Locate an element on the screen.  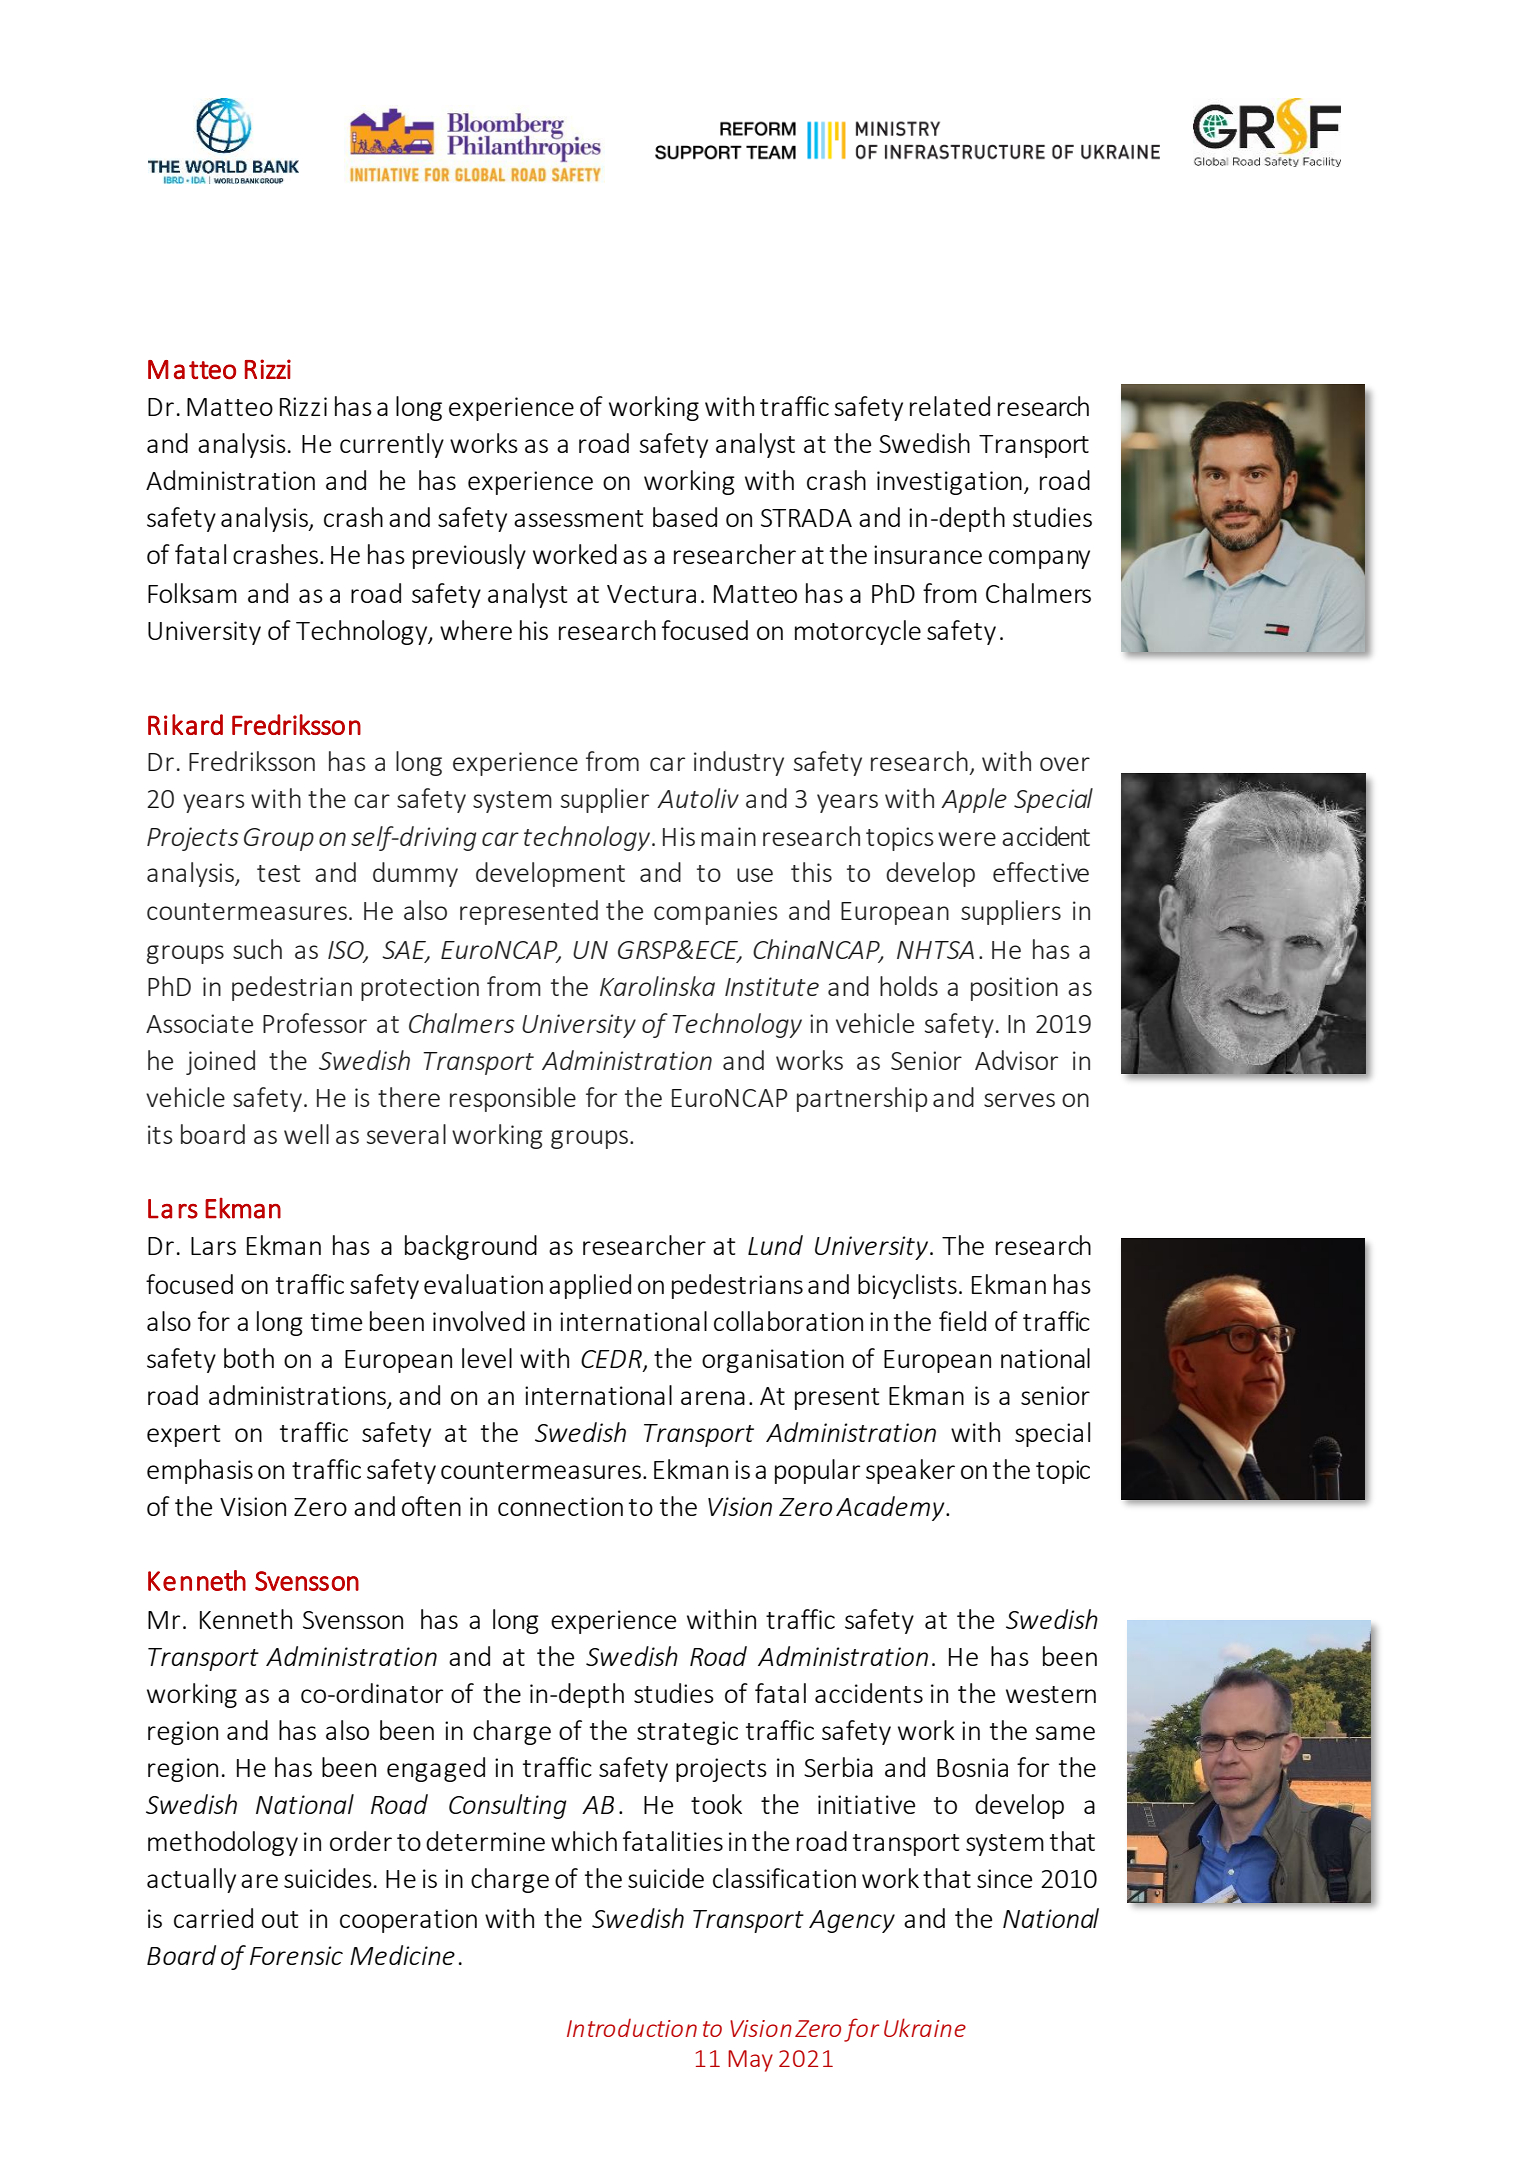
Forensic is located at coordinates (296, 1955).
